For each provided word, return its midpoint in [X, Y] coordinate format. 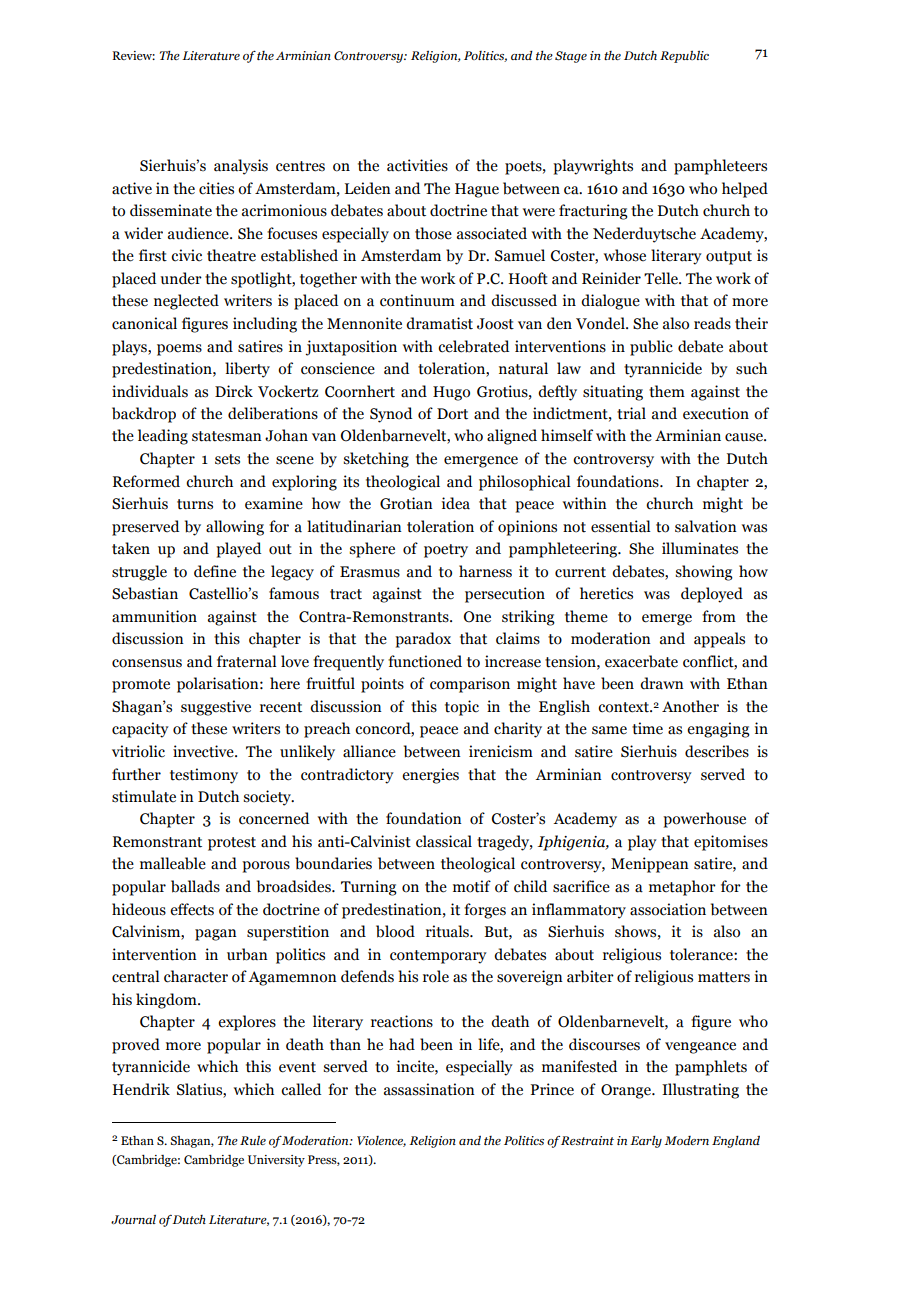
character [196, 976]
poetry [446, 551]
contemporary [438, 957]
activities [417, 165]
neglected [186, 302]
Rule [253, 1140]
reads [712, 323]
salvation [706, 526]
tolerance [702, 954]
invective [204, 751]
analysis [241, 167]
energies [430, 776]
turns [195, 504]
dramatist [439, 323]
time [647, 728]
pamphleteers [720, 167]
